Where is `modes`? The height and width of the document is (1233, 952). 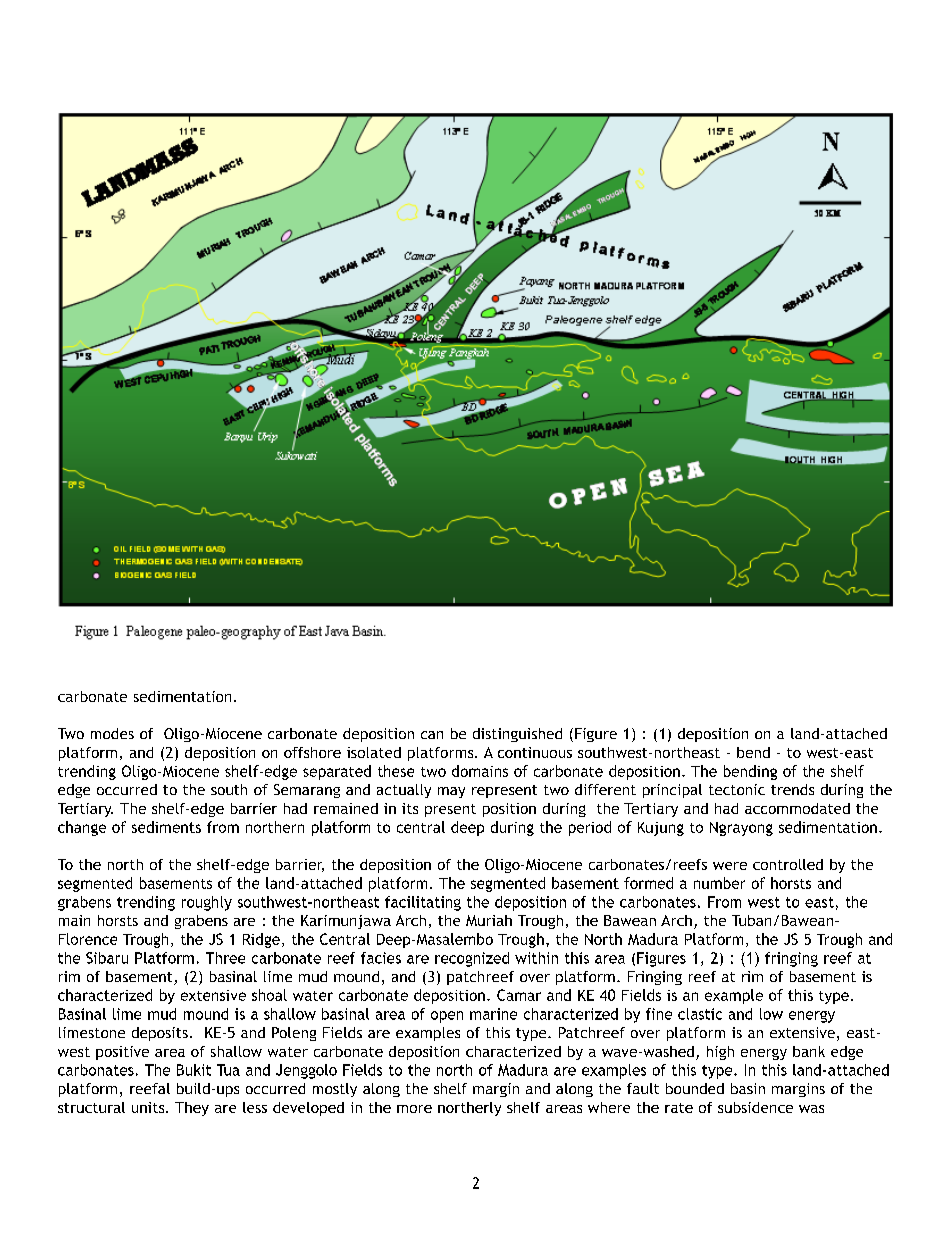
modes is located at coordinates (112, 733).
